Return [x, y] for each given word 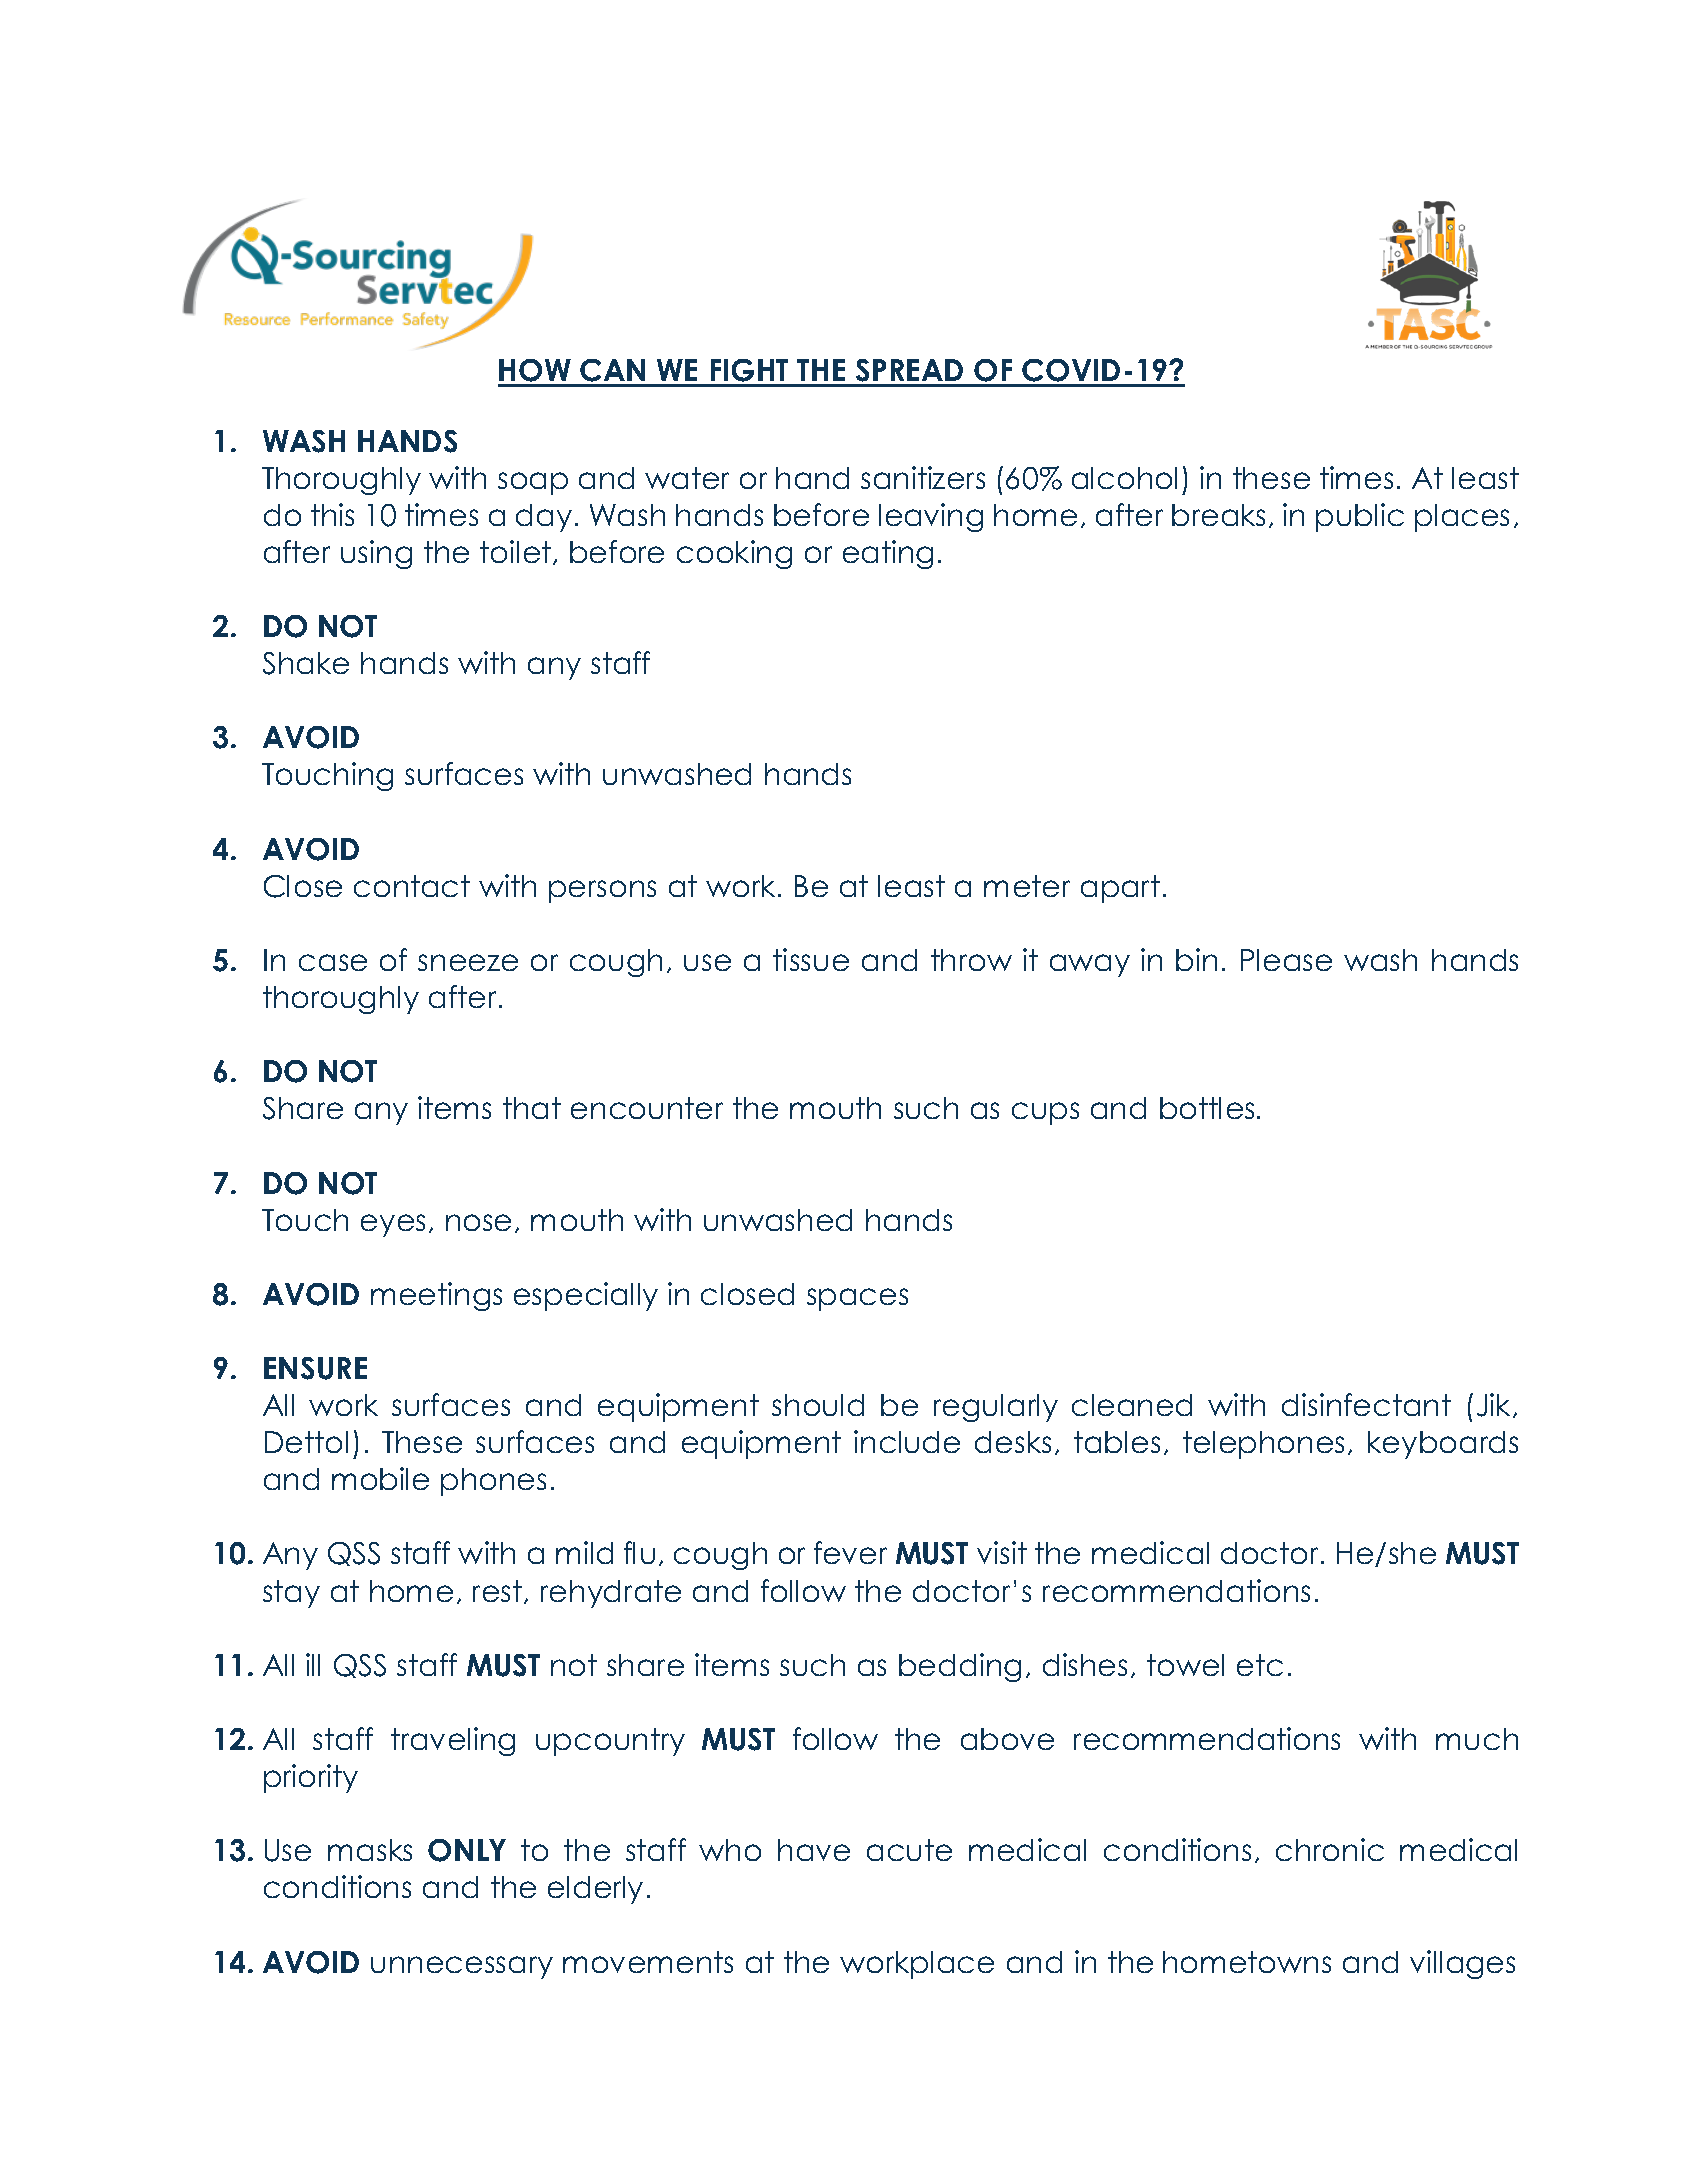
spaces [857, 1299]
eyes [393, 1225]
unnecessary [462, 1967]
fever [850, 1552]
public [1360, 517]
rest [499, 1592]
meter [1027, 886]
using [376, 554]
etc [1260, 1665]
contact [412, 886]
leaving [931, 517]
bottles [1209, 1108]
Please [1286, 960]
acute [909, 1850]
